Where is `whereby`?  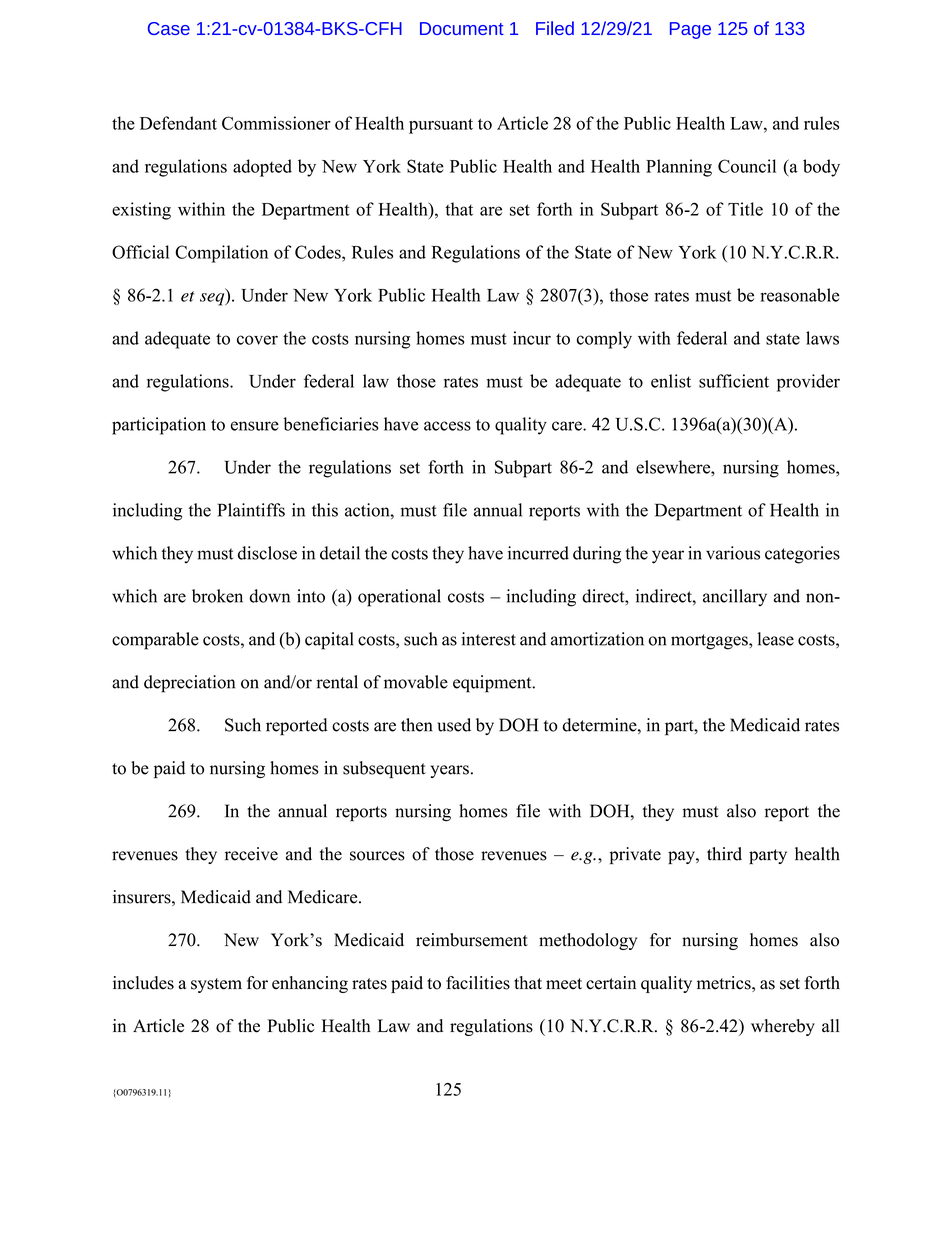
whereby is located at coordinates (783, 1027).
